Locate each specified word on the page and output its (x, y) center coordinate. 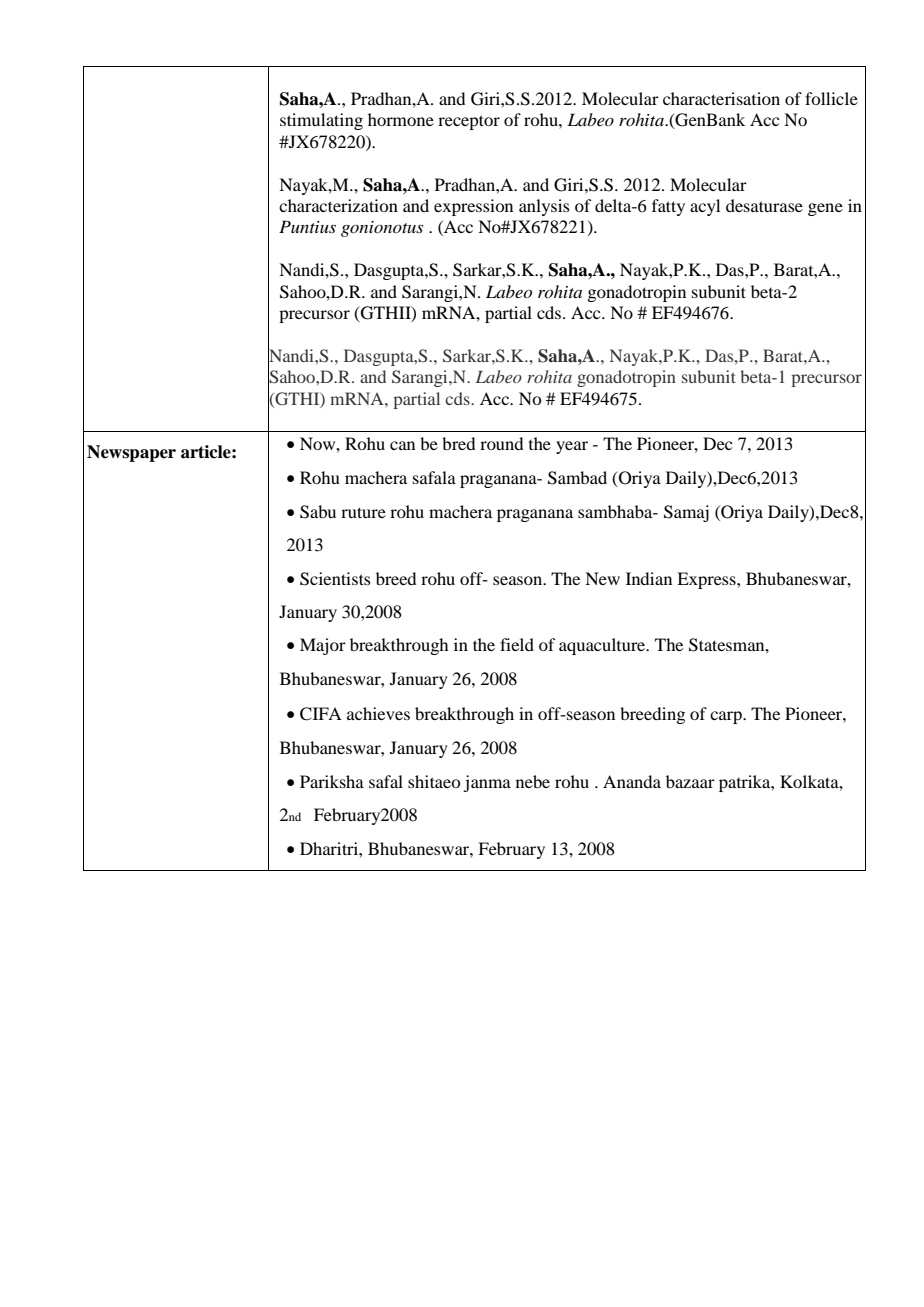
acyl (705, 207)
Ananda (632, 781)
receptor (469, 122)
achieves (378, 713)
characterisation (721, 98)
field (517, 644)
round (501, 443)
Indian (649, 578)
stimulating (321, 121)
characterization (338, 205)
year (572, 447)
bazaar (690, 781)
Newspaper (131, 453)
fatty (668, 207)
